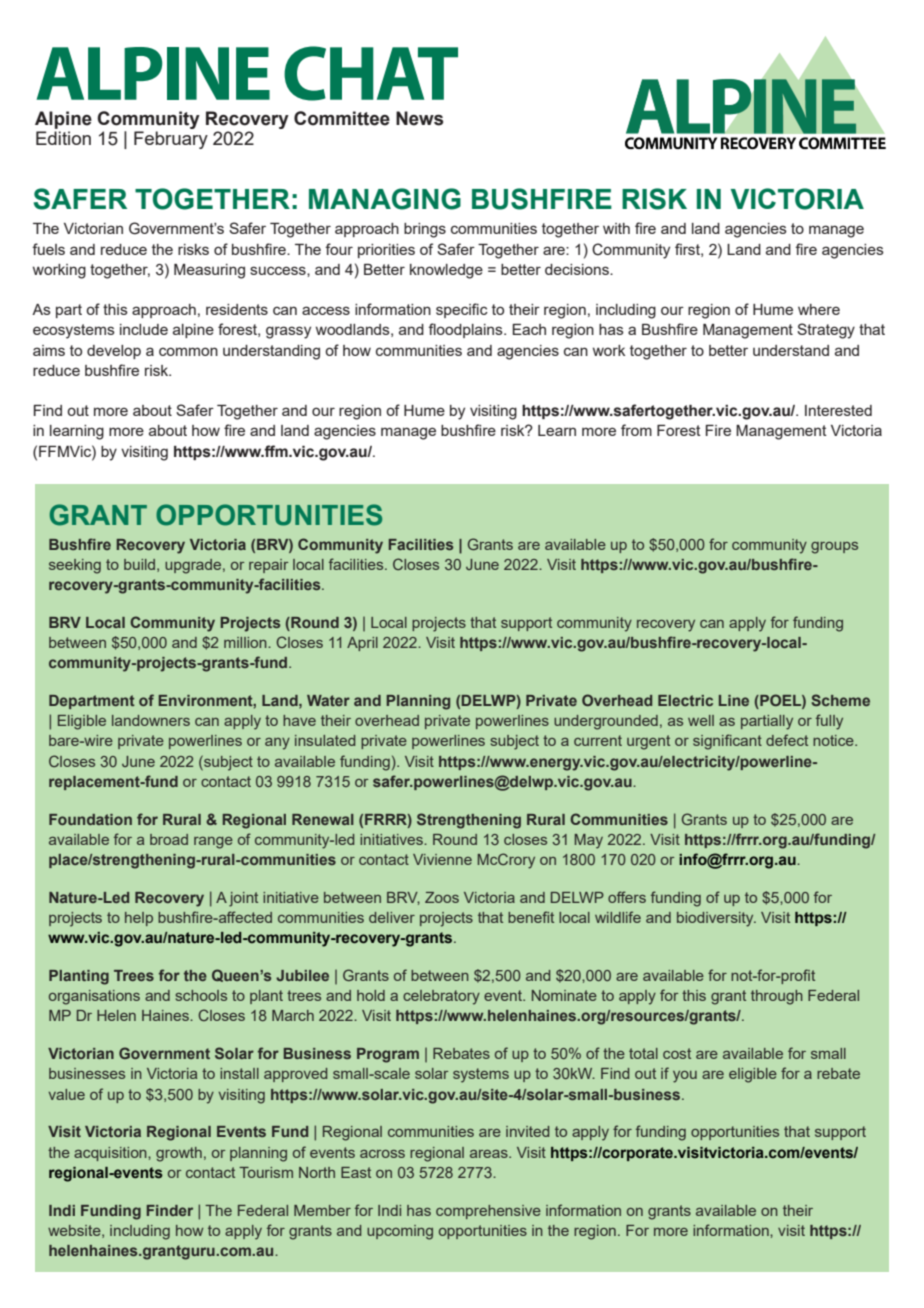 Image resolution: width=924 pixels, height=1308 pixels. Describe the element at coordinates (716, 919) in the image. I see `biodiversity` at that location.
